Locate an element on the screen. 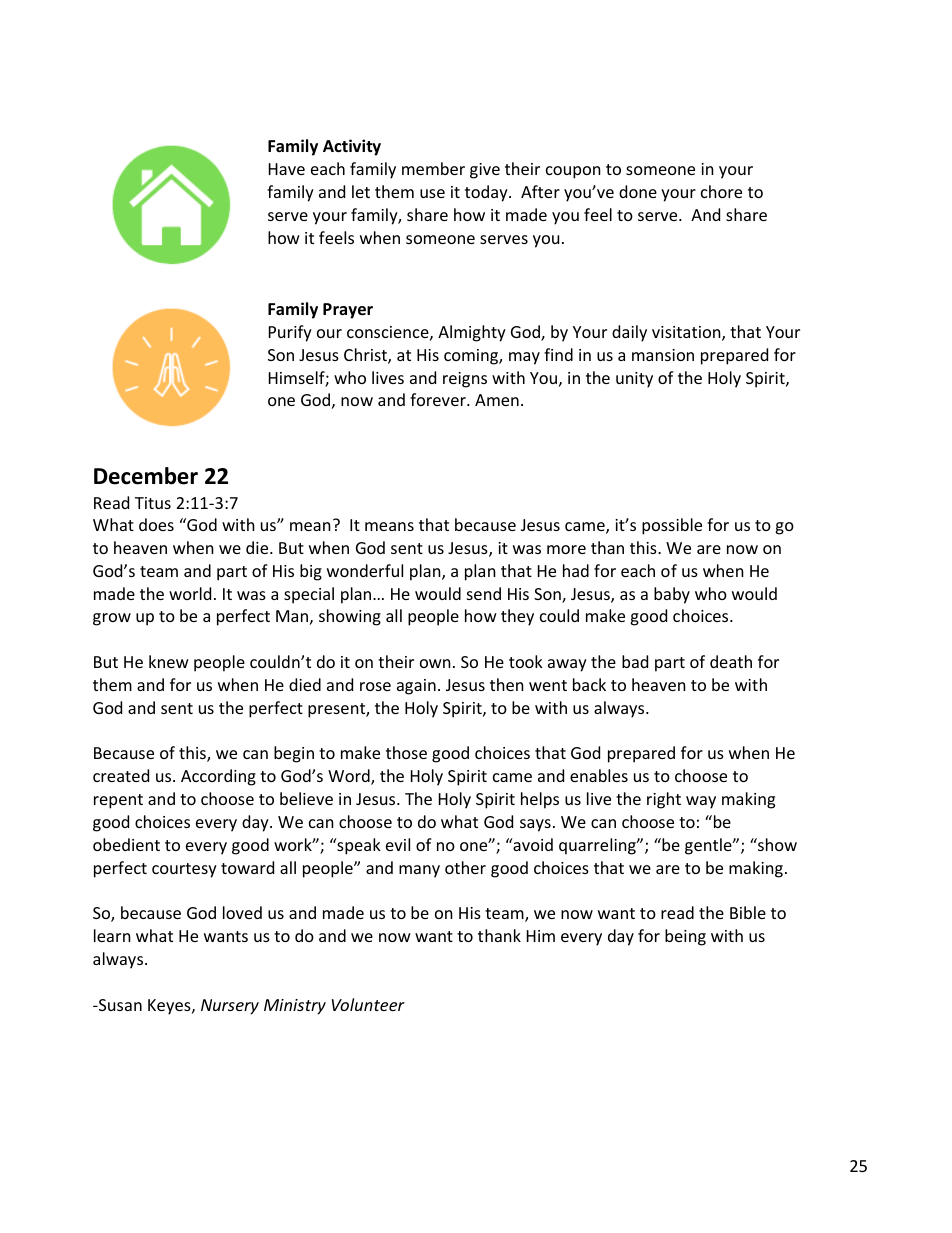 This screenshot has width=952, height=1233. done is located at coordinates (638, 191).
